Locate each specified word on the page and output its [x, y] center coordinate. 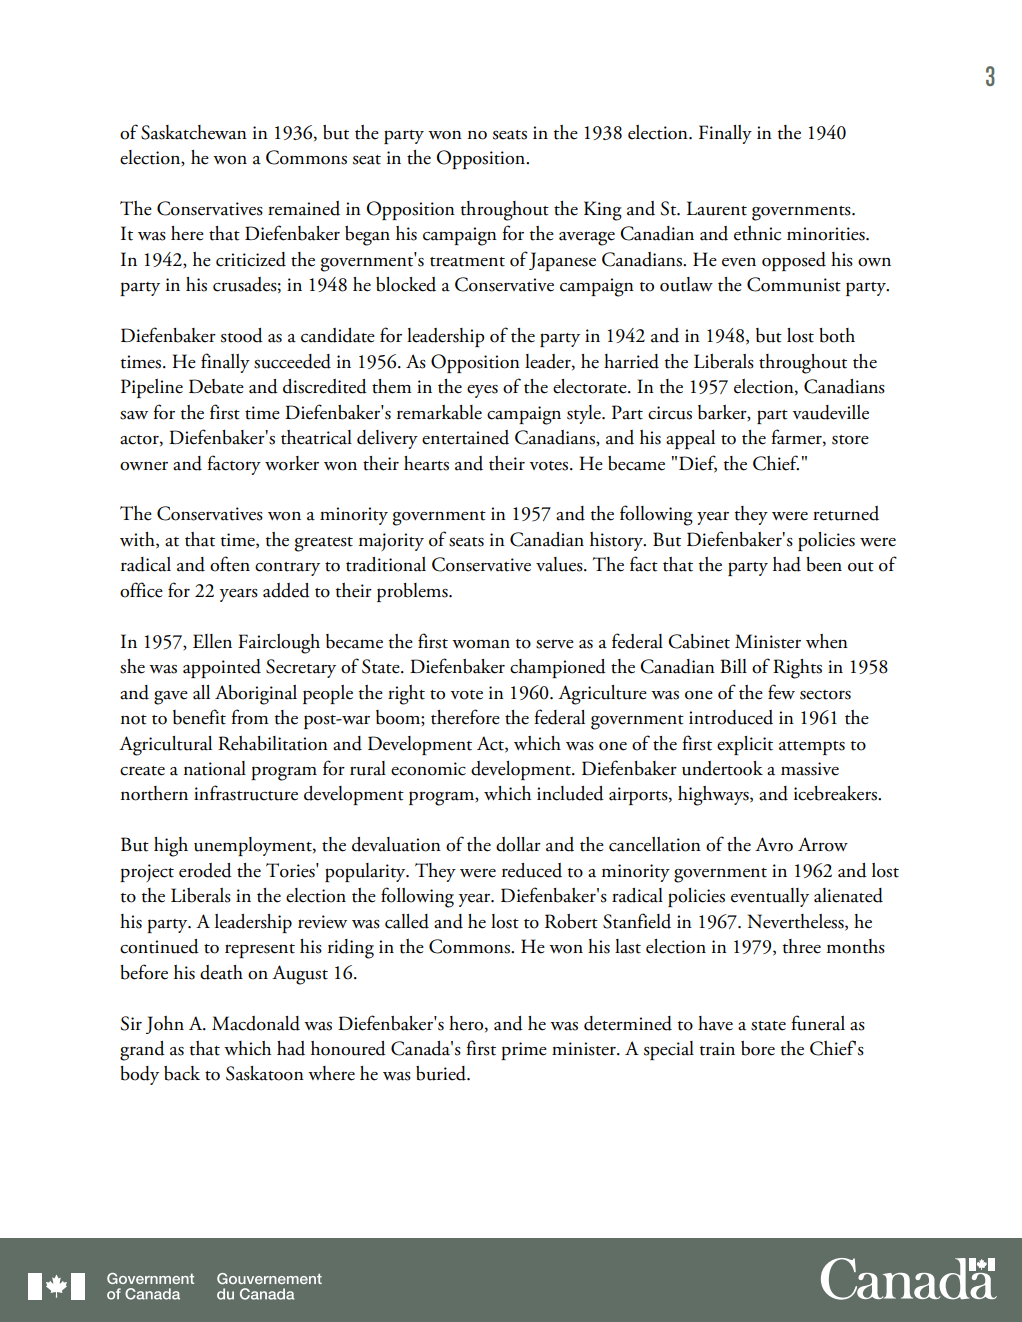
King [603, 211]
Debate [216, 386]
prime [524, 1051]
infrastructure [246, 793]
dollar [518, 844]
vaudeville [830, 412]
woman [481, 644]
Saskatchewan [194, 132]
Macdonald [256, 1023]
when [827, 641]
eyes [482, 391]
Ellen [212, 641]
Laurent [717, 208]
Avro [774, 844]
